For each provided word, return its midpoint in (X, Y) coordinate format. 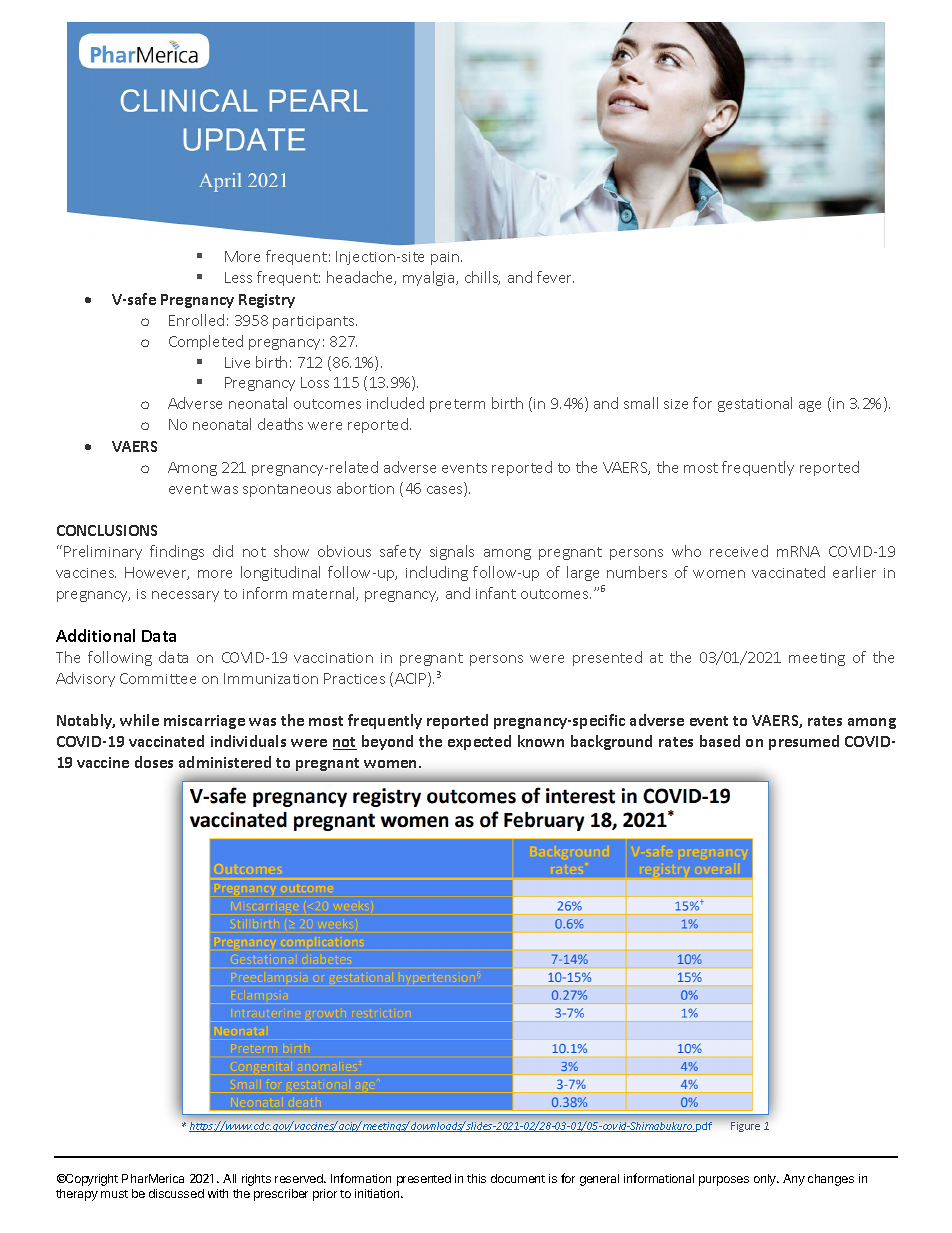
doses (154, 762)
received (739, 551)
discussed (176, 1193)
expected (479, 742)
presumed (804, 742)
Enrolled (196, 320)
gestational (755, 404)
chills (482, 278)
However (157, 573)
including (437, 573)
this (476, 1178)
